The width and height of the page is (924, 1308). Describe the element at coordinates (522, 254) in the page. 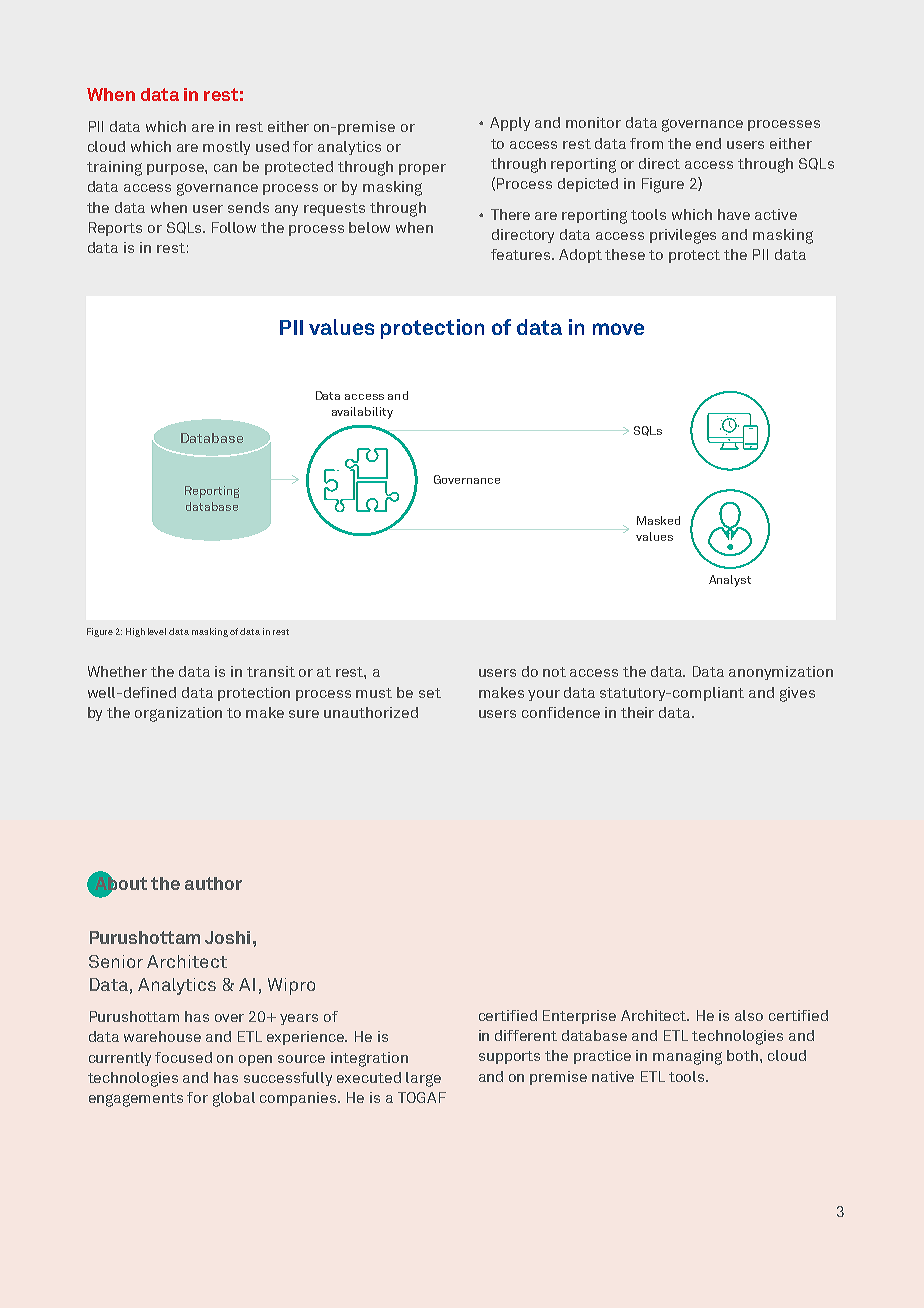

I see `features` at that location.
